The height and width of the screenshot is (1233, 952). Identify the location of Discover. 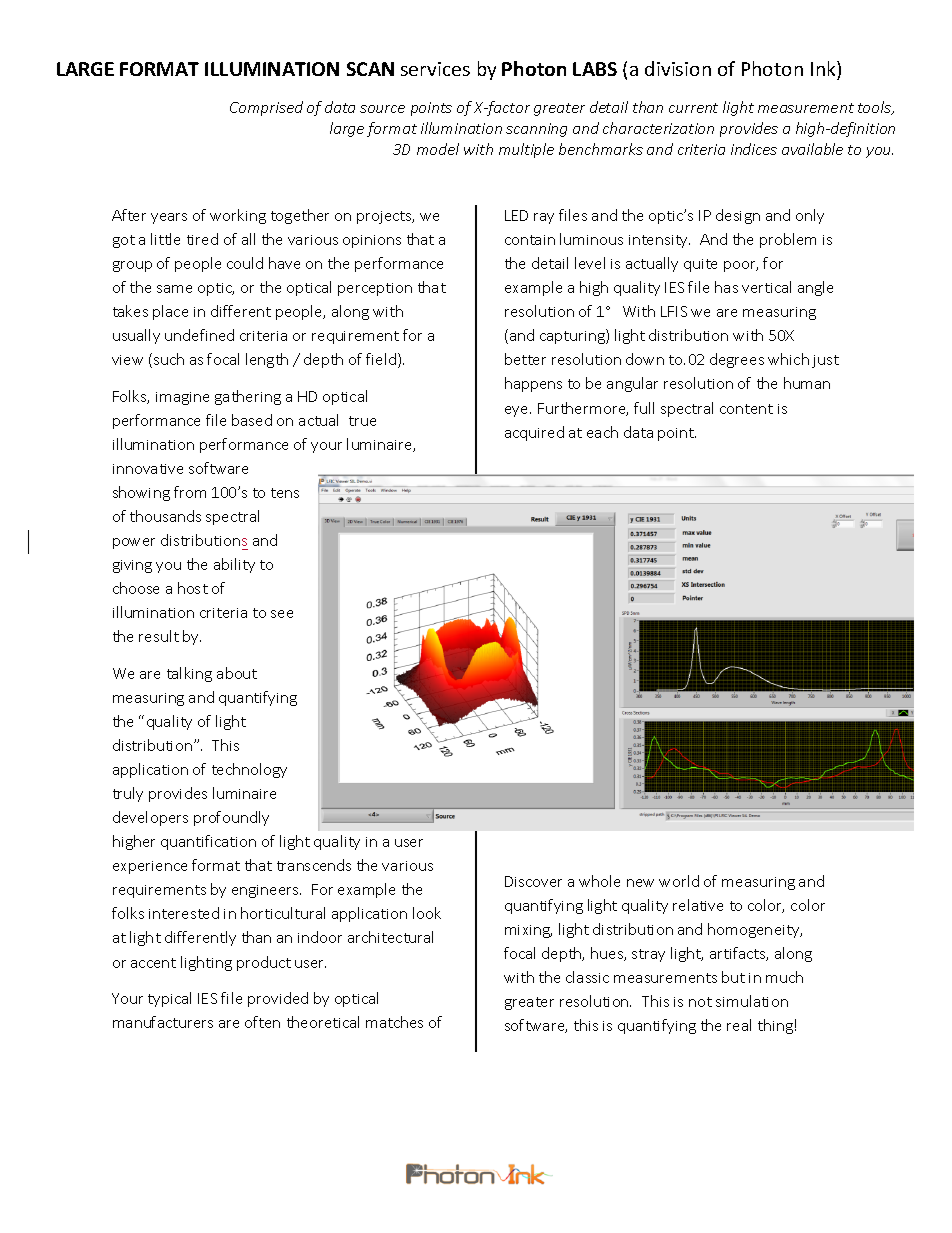
(533, 881).
